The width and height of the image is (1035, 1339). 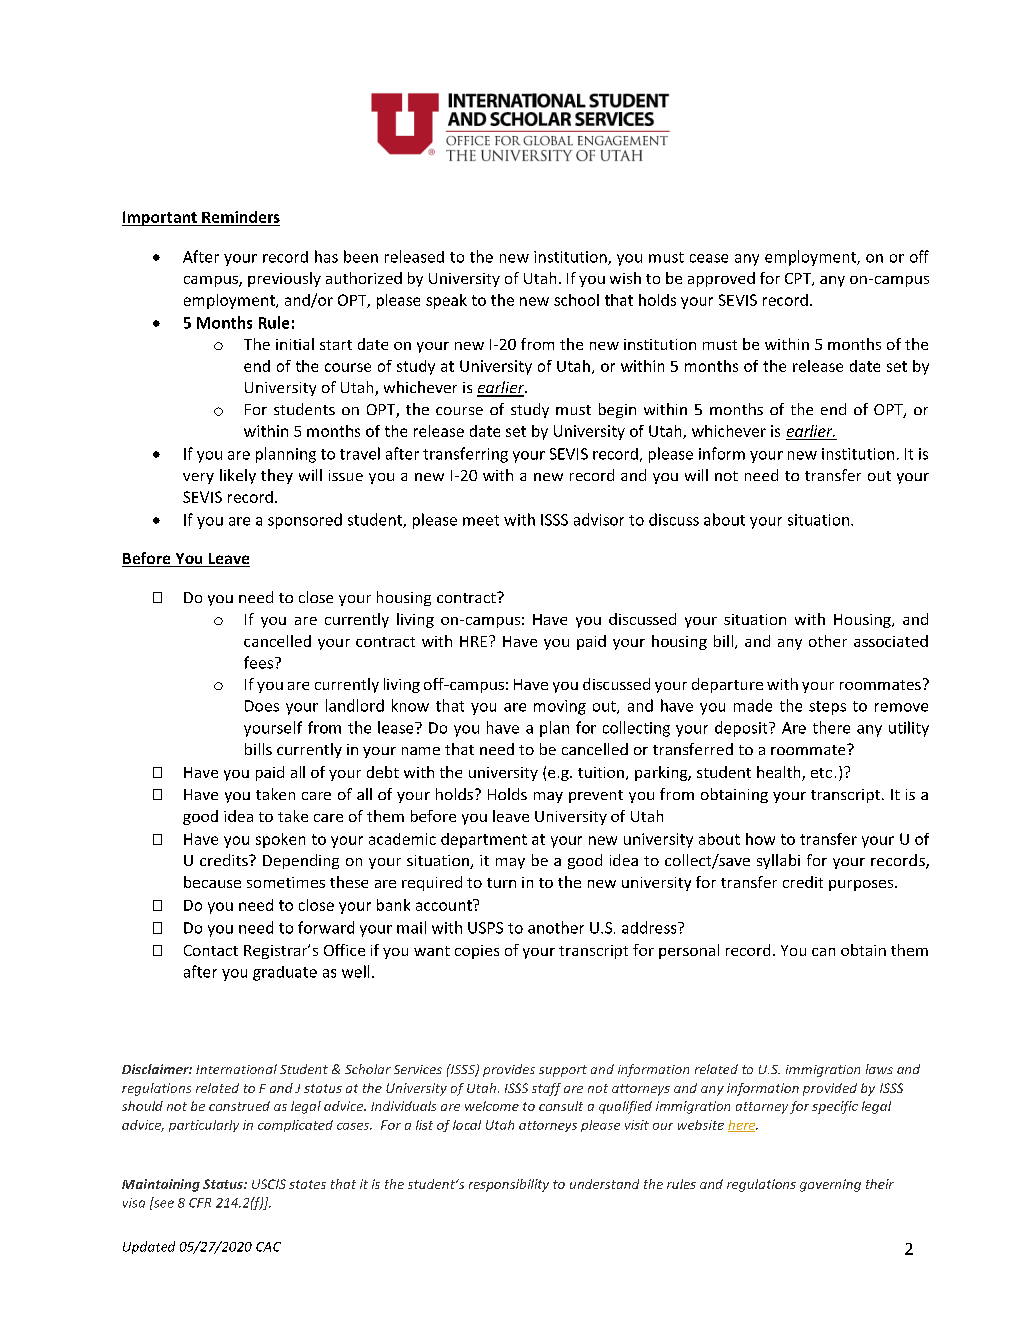 What do you see at coordinates (262, 706) in the image?
I see `Does` at bounding box center [262, 706].
